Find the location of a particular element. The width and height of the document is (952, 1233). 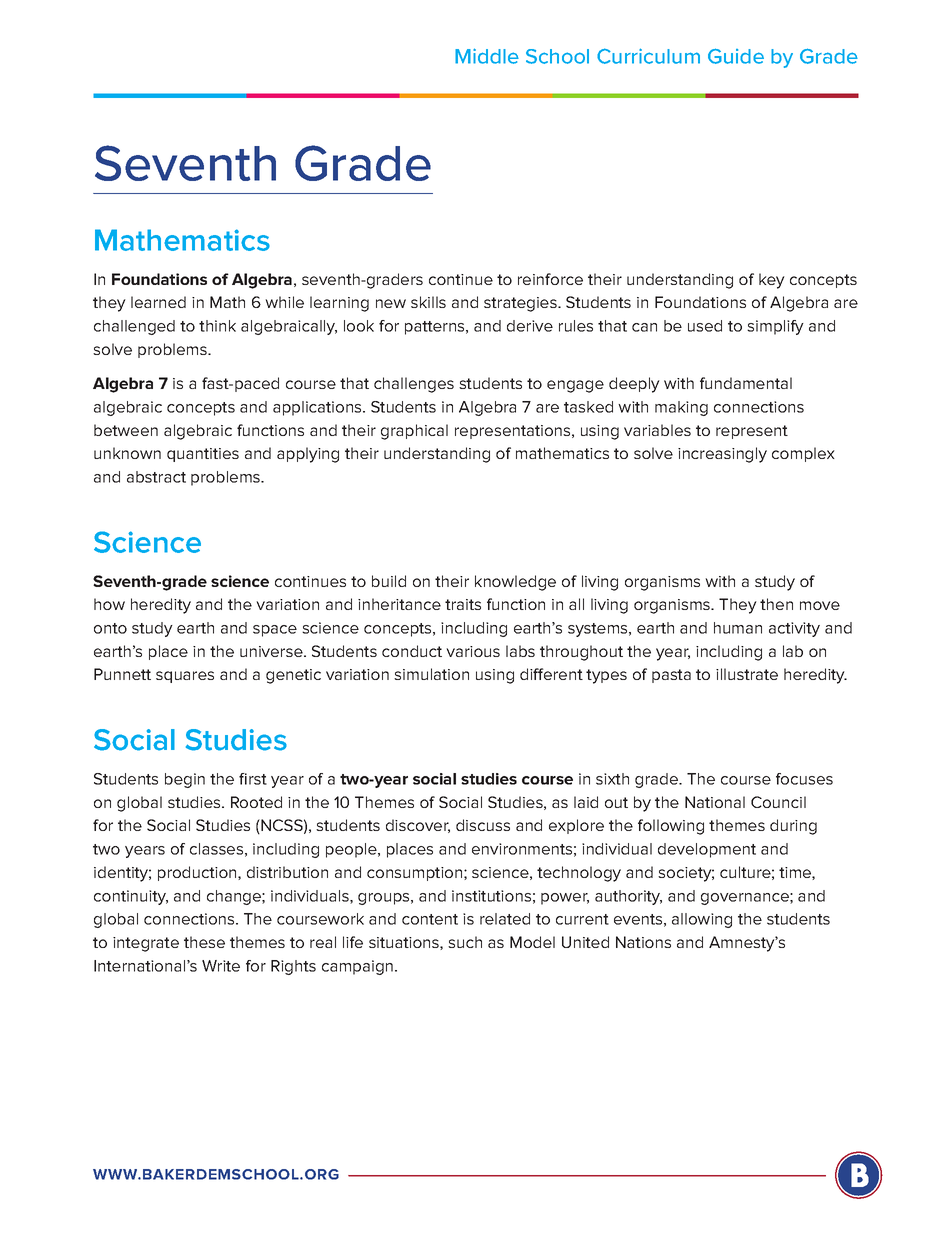

Guide is located at coordinates (736, 56).
